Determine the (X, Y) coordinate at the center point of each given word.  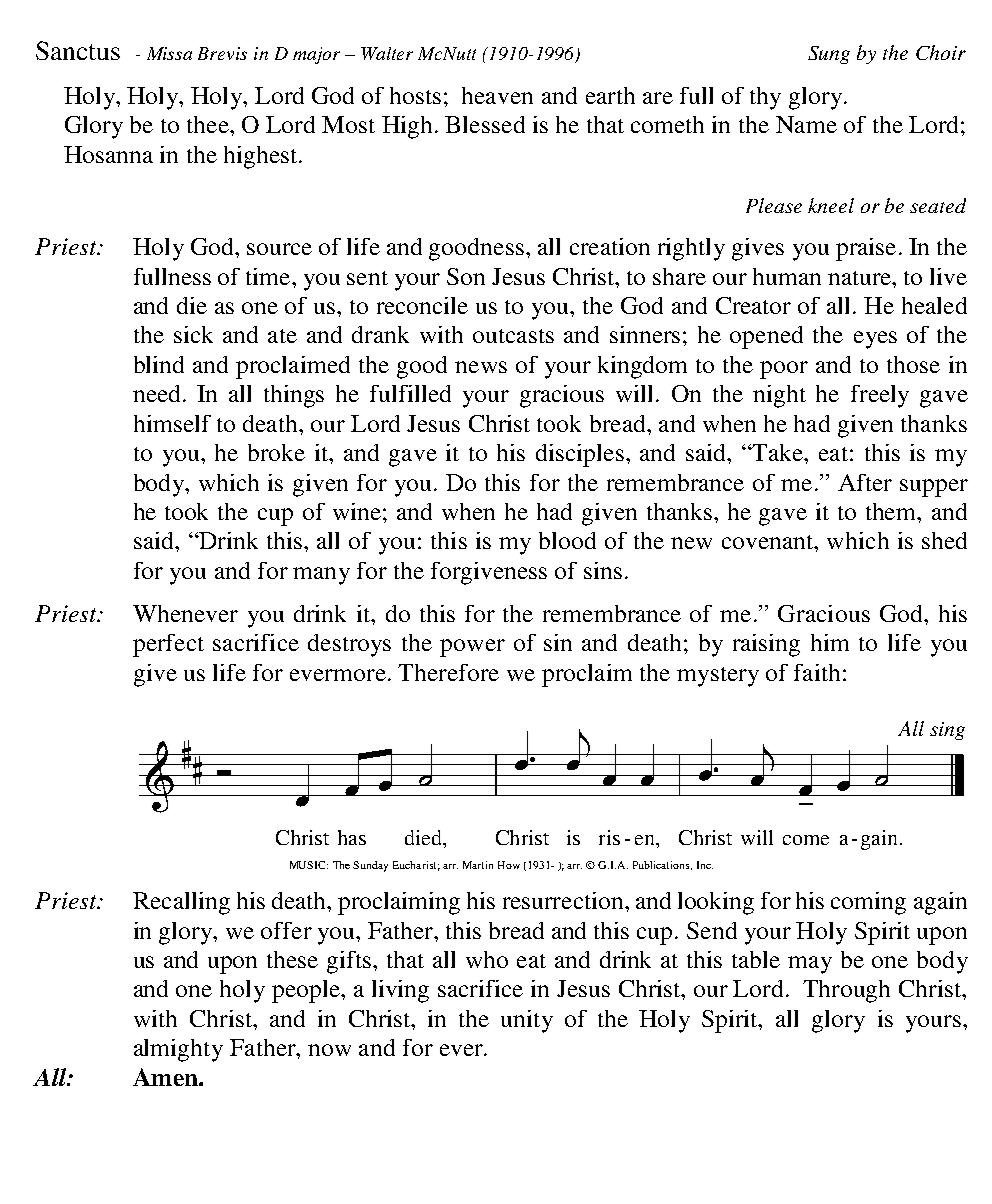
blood (567, 540)
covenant (769, 542)
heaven (497, 95)
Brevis (222, 53)
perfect (168, 645)
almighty (178, 1050)
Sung (829, 55)
